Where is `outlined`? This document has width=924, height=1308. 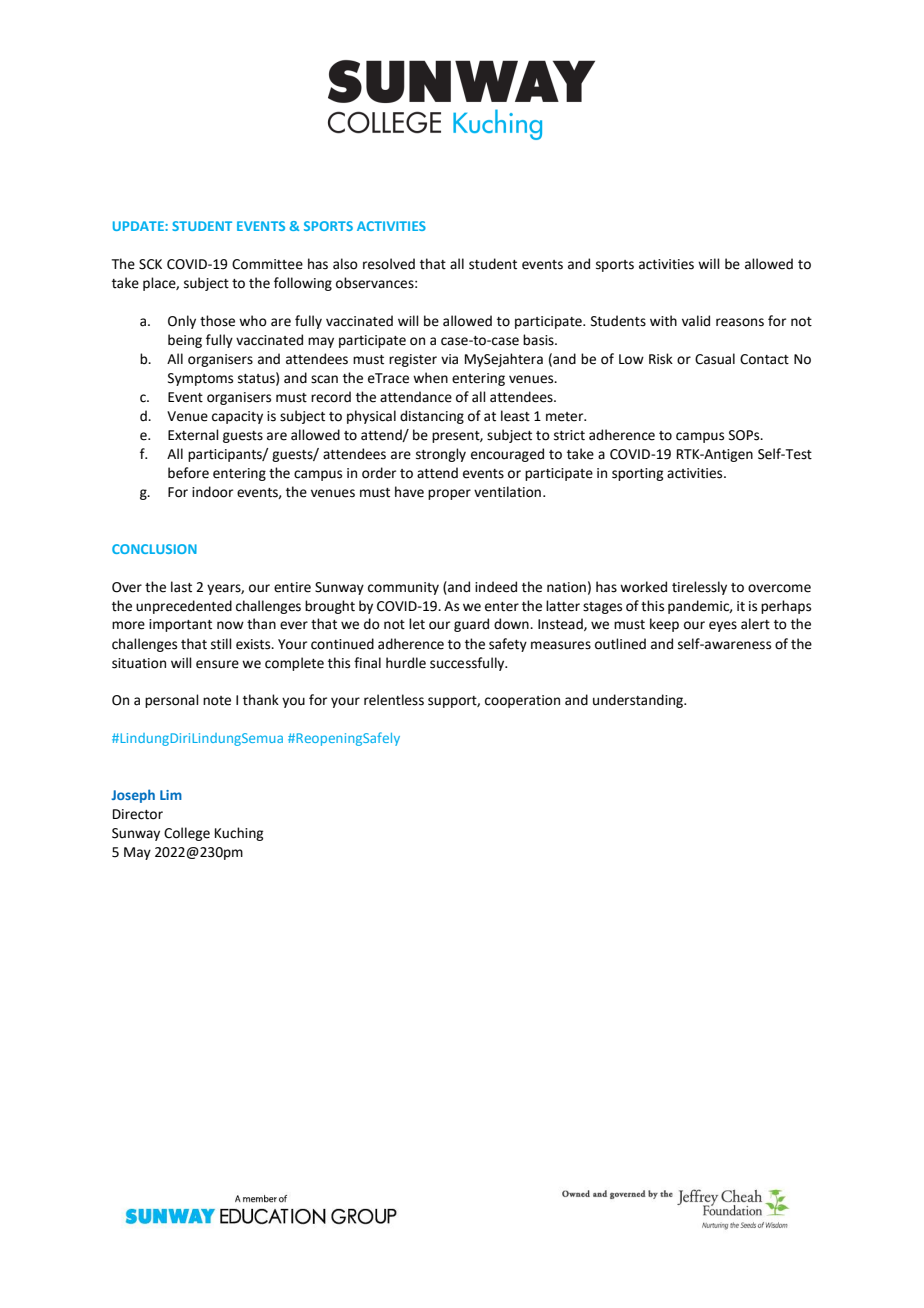
outlined is located at coordinates (620, 644).
